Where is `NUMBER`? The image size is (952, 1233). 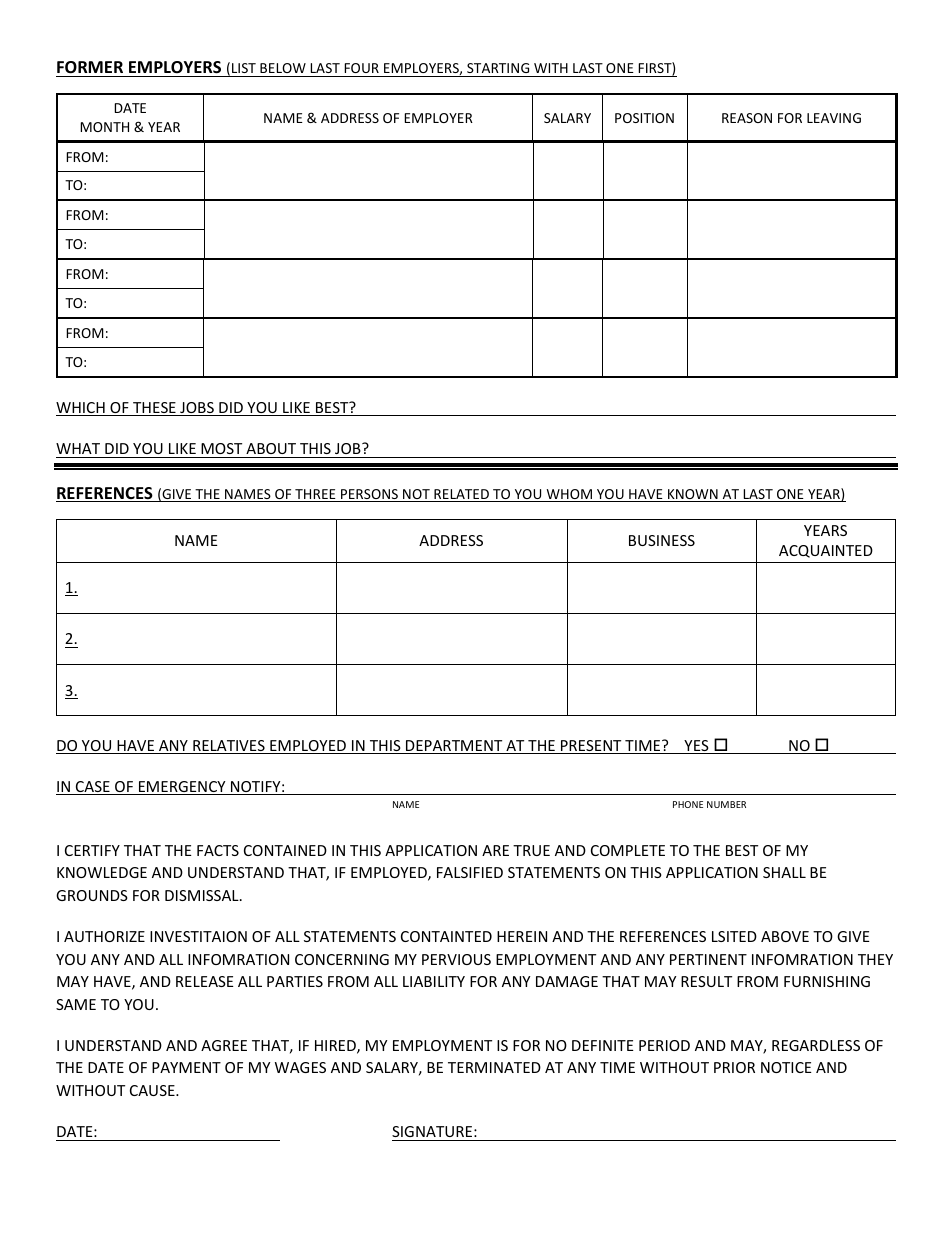 NUMBER is located at coordinates (726, 804).
